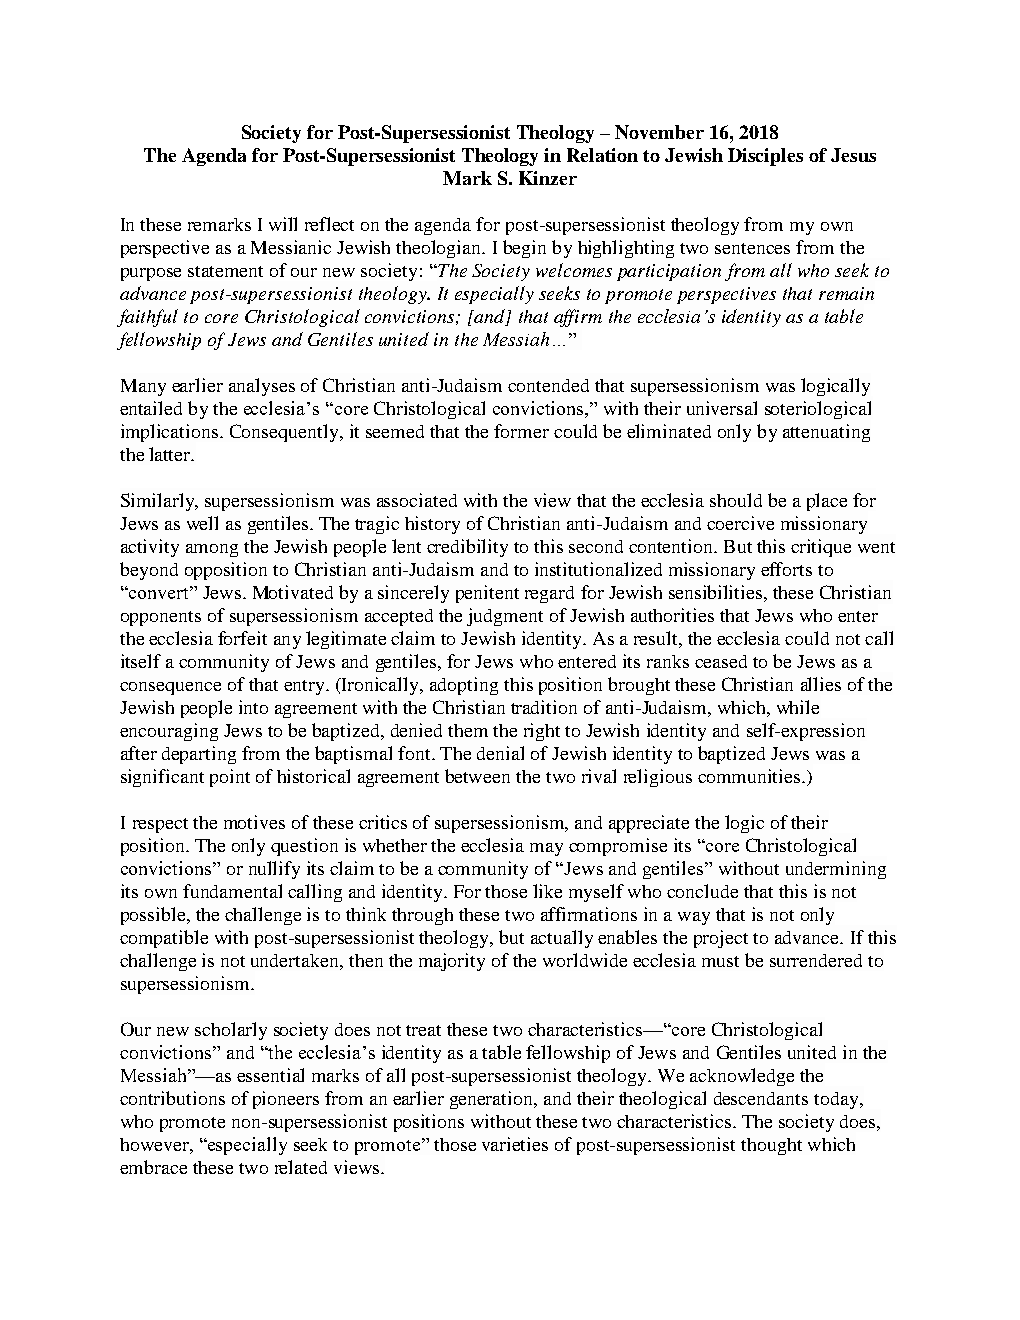 Image resolution: width=1020 pixels, height=1320 pixels. What do you see at coordinates (602, 155) in the image?
I see `Relation` at bounding box center [602, 155].
